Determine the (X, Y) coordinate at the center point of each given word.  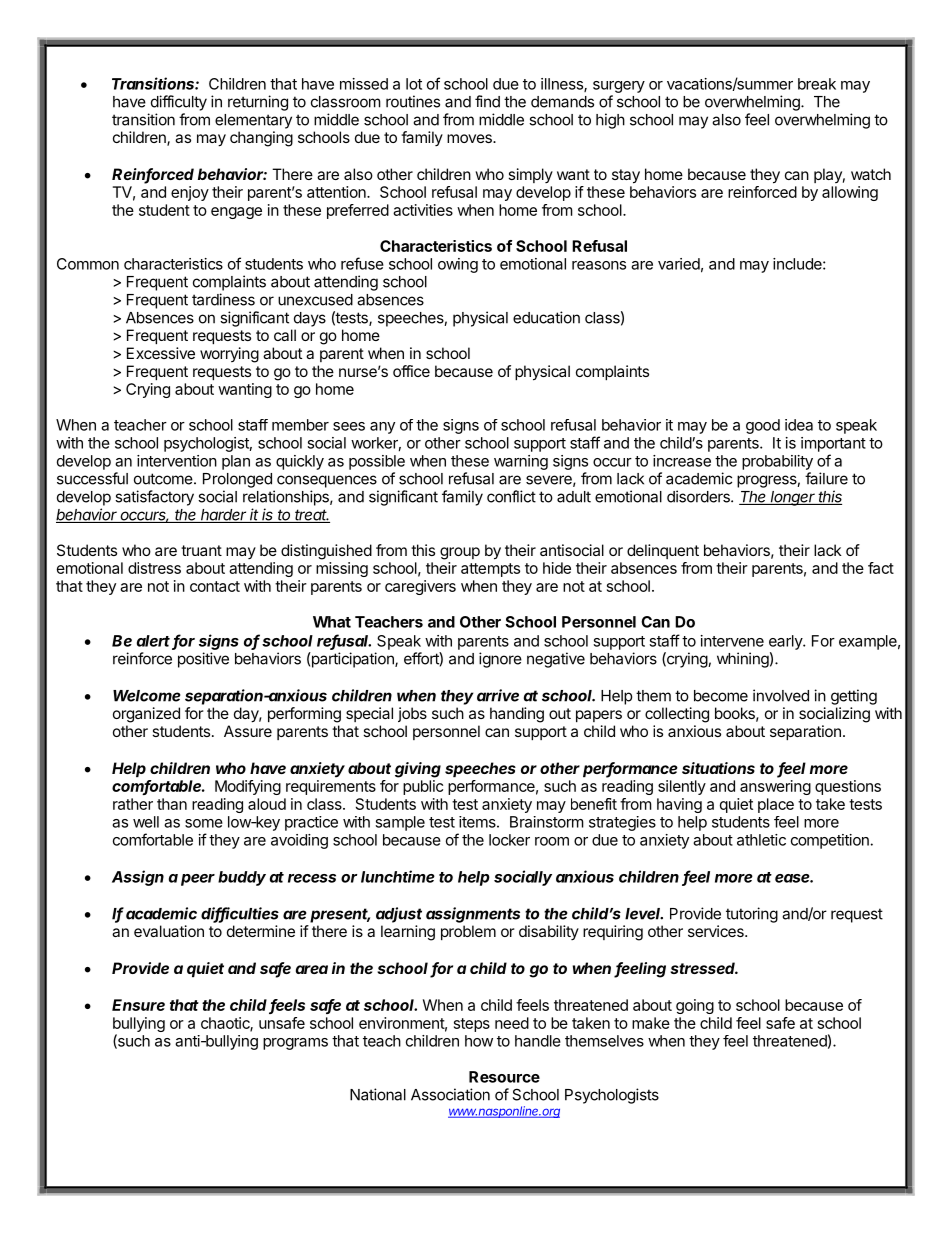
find (487, 101)
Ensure (138, 1005)
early (786, 642)
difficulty (179, 103)
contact (215, 586)
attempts (490, 570)
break (817, 84)
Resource (504, 1077)
